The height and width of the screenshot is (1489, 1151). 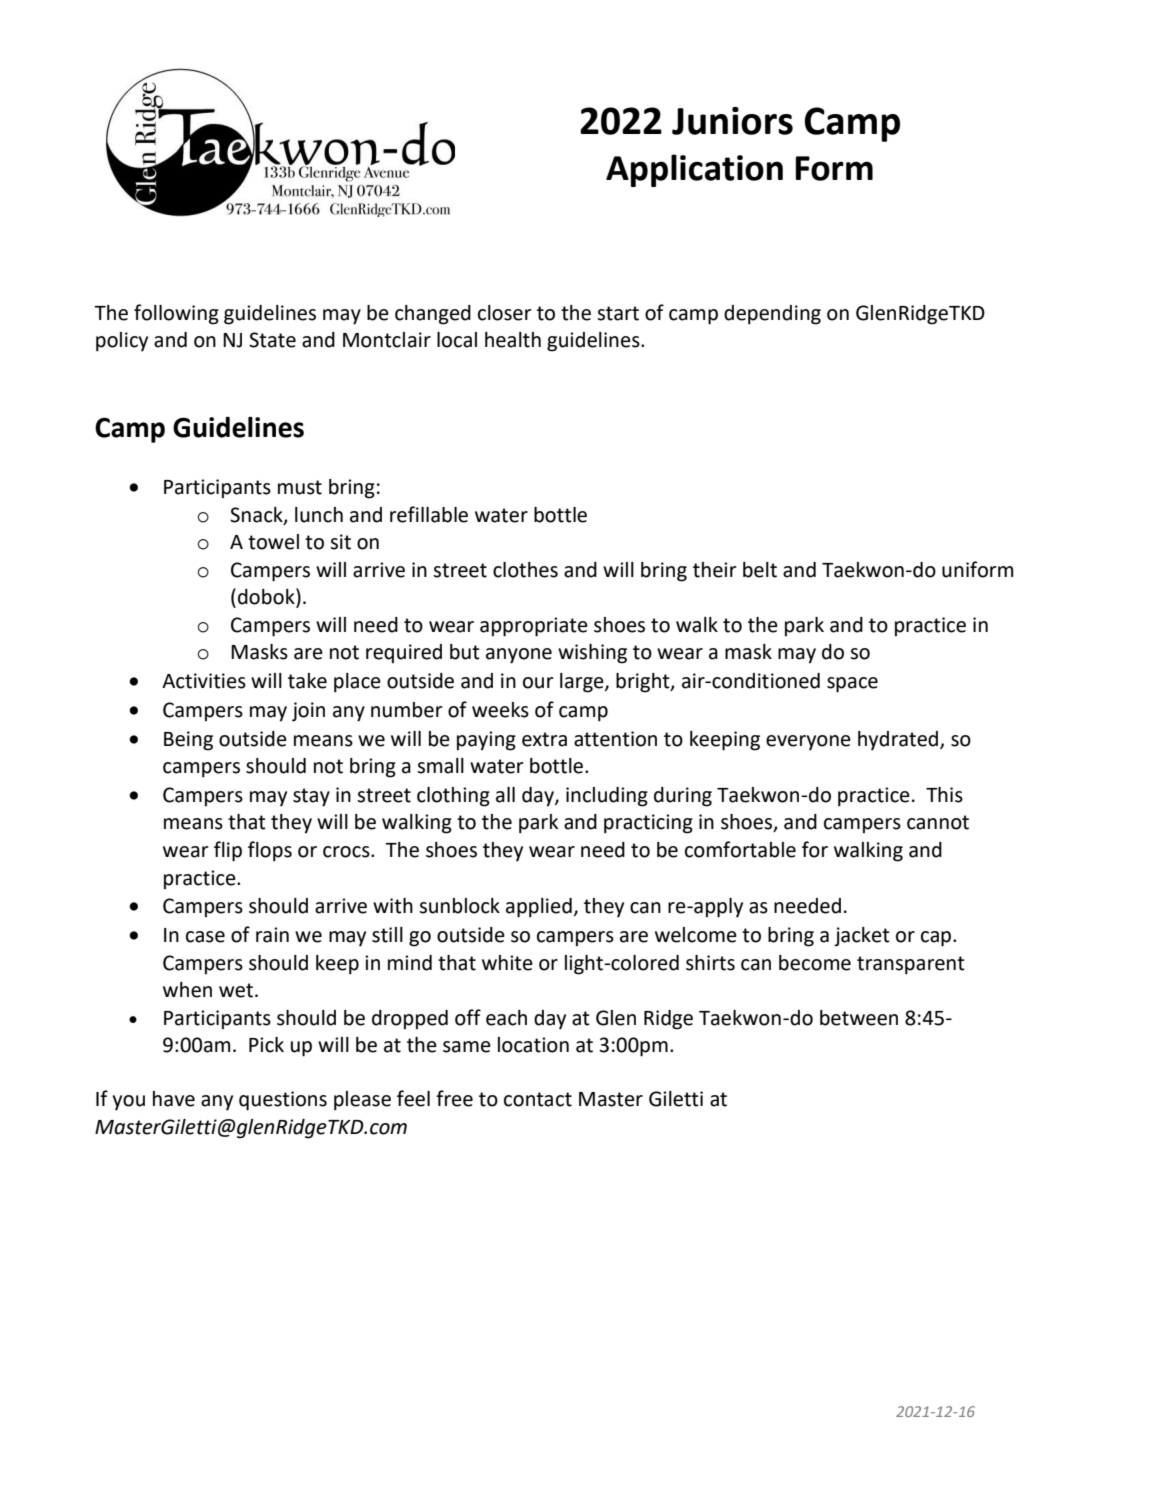 I want to click on including, so click(x=607, y=797).
